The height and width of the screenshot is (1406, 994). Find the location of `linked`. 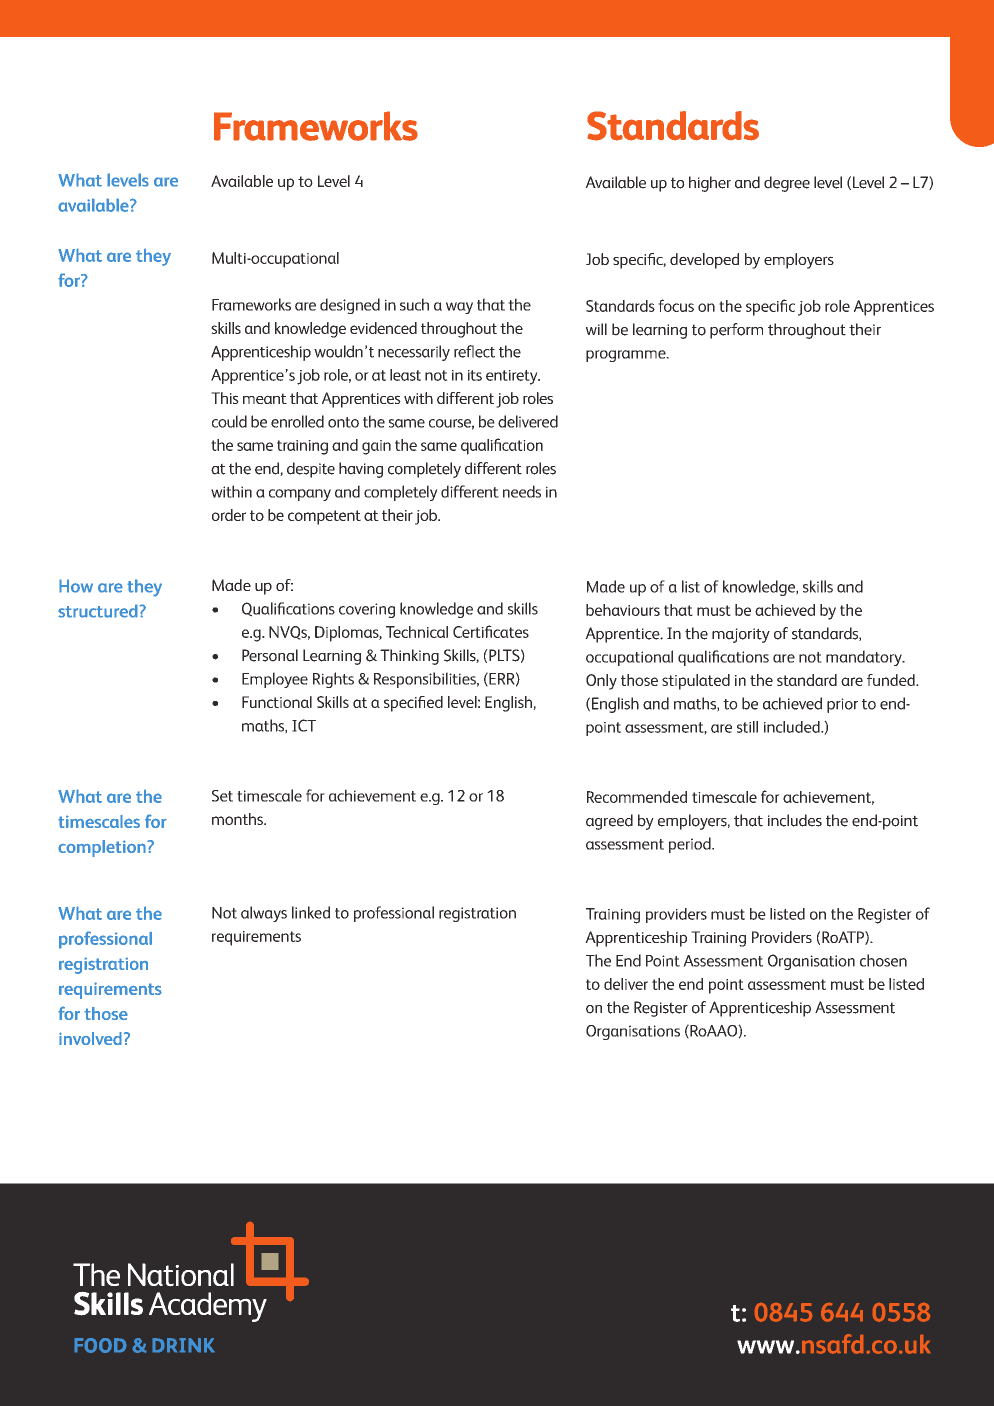

linked is located at coordinates (311, 912).
